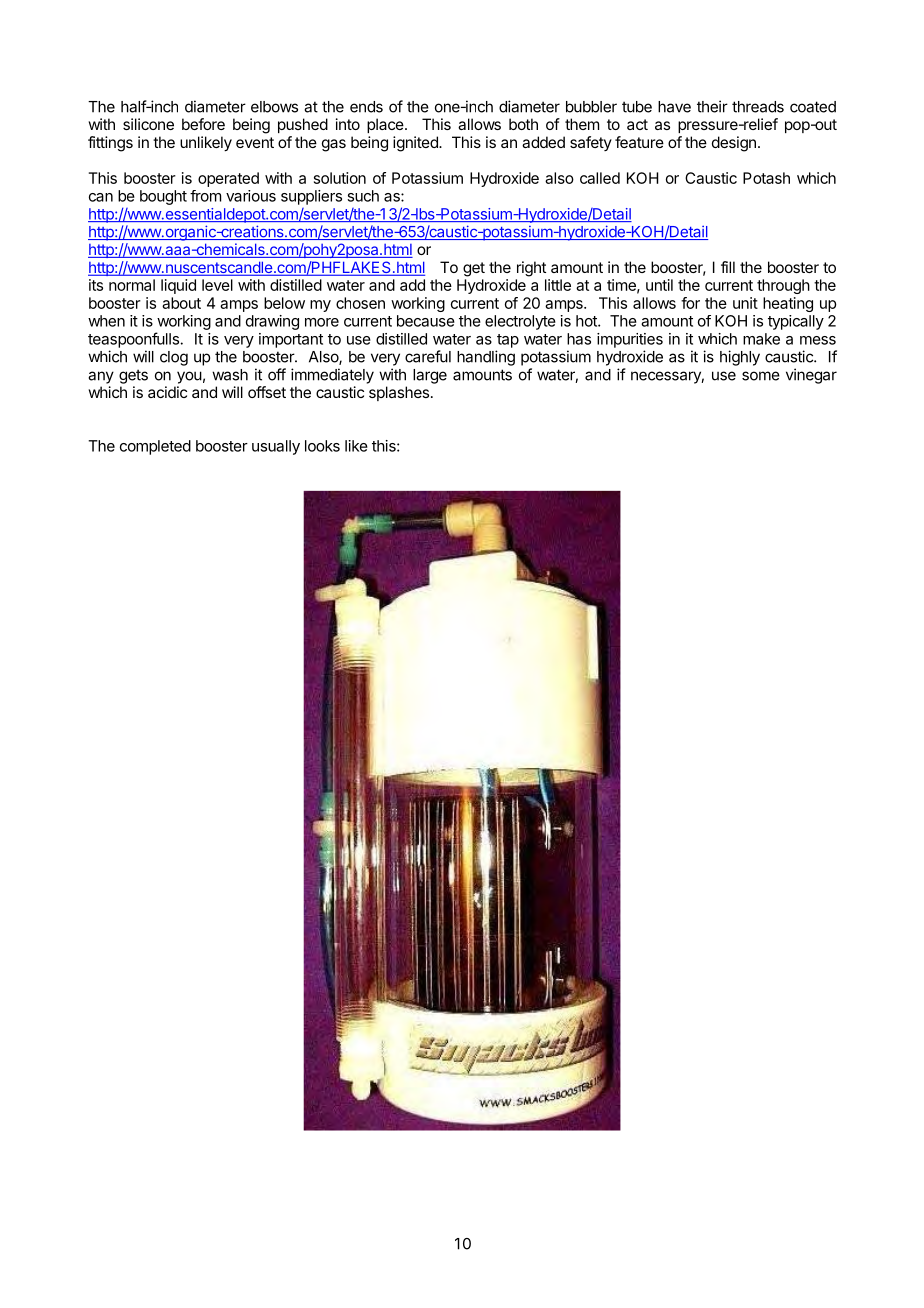 The height and width of the screenshot is (1308, 924). Describe the element at coordinates (203, 124) in the screenshot. I see `before` at that location.
